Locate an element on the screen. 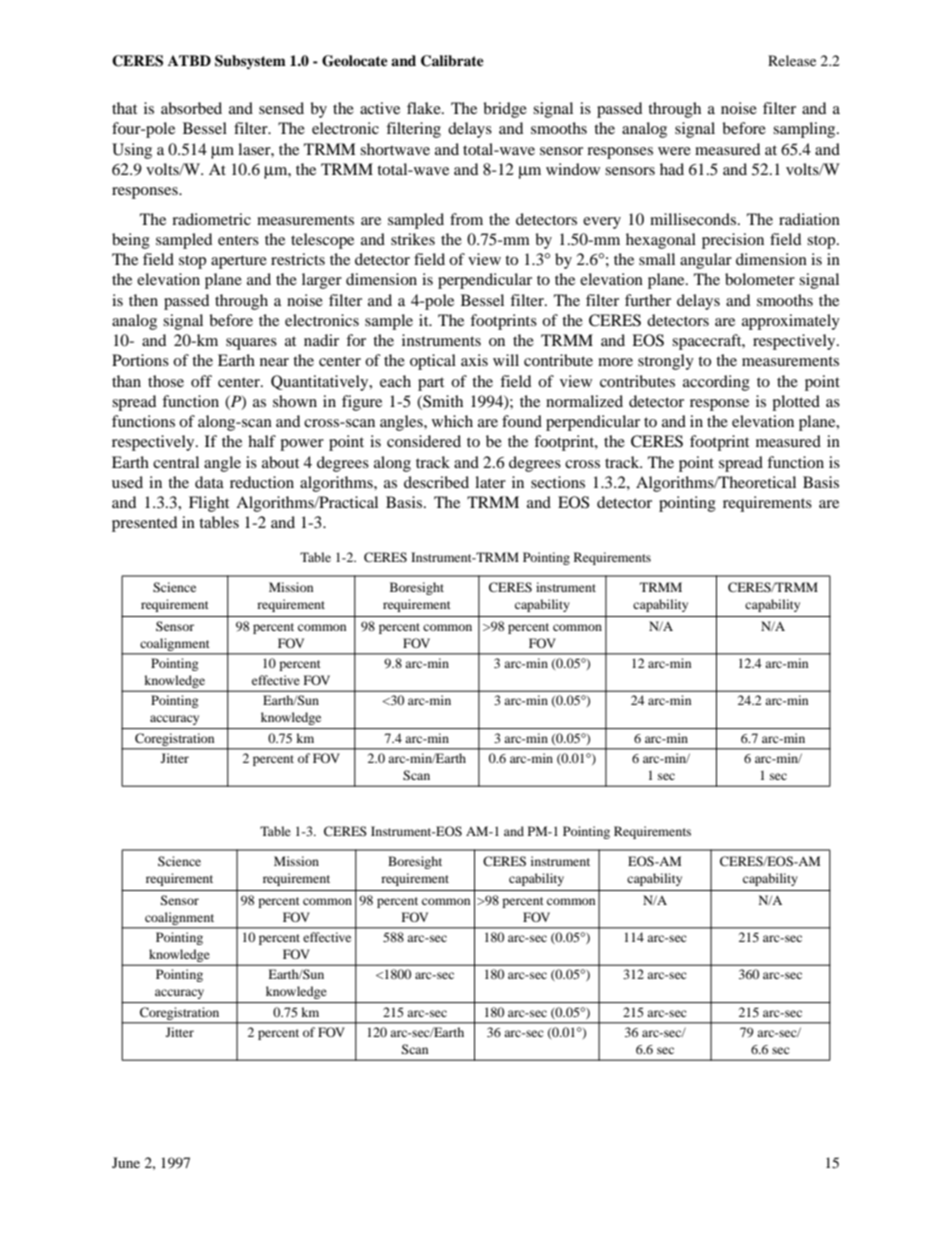 The image size is (952, 1233). presented is located at coordinates (144, 524).
